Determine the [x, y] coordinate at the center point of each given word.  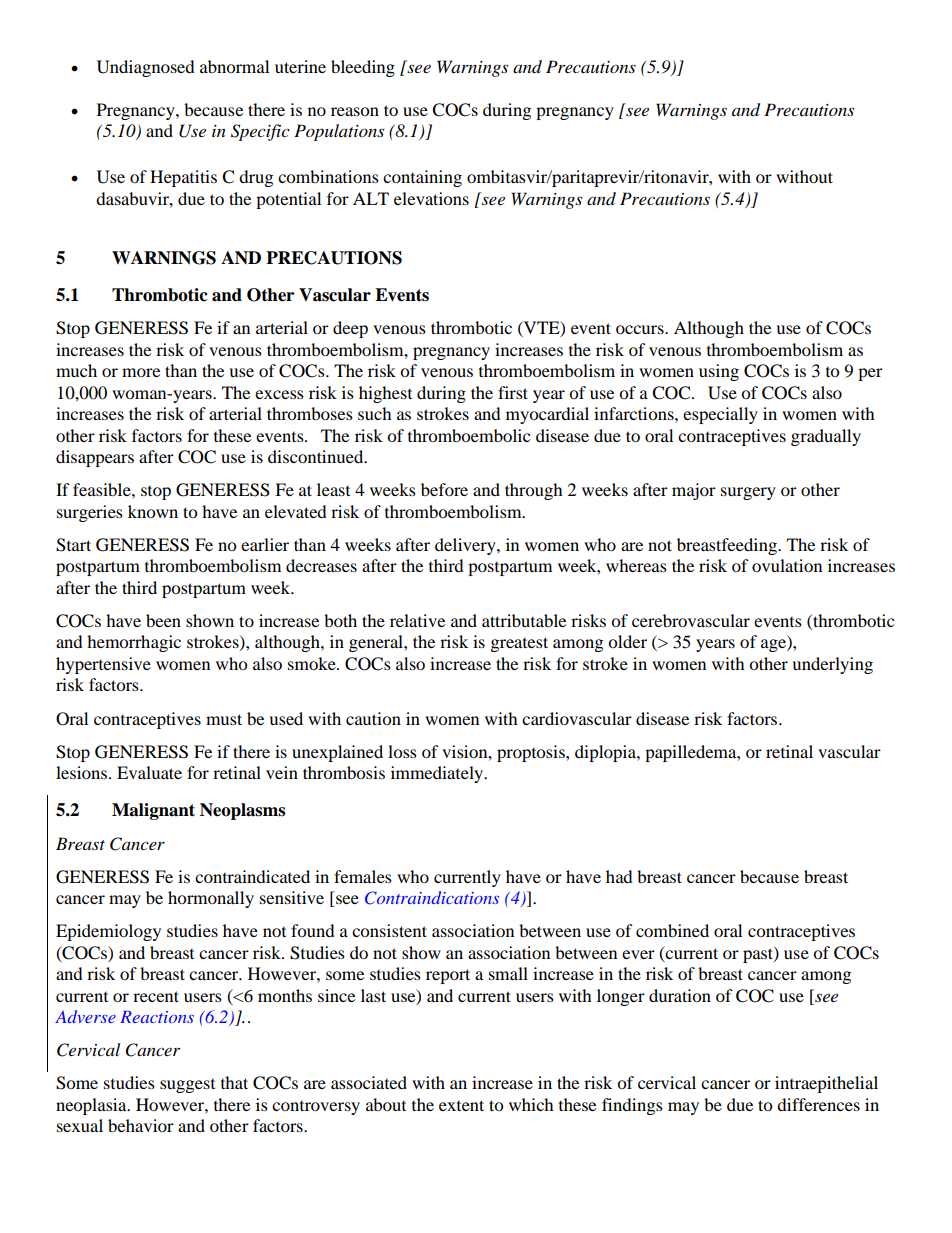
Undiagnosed [146, 68]
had [619, 876]
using [719, 372]
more [141, 372]
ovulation [787, 565]
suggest [187, 1086]
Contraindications [432, 898]
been [163, 620]
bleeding [363, 68]
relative [417, 620]
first [513, 392]
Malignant [153, 811]
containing [422, 178]
